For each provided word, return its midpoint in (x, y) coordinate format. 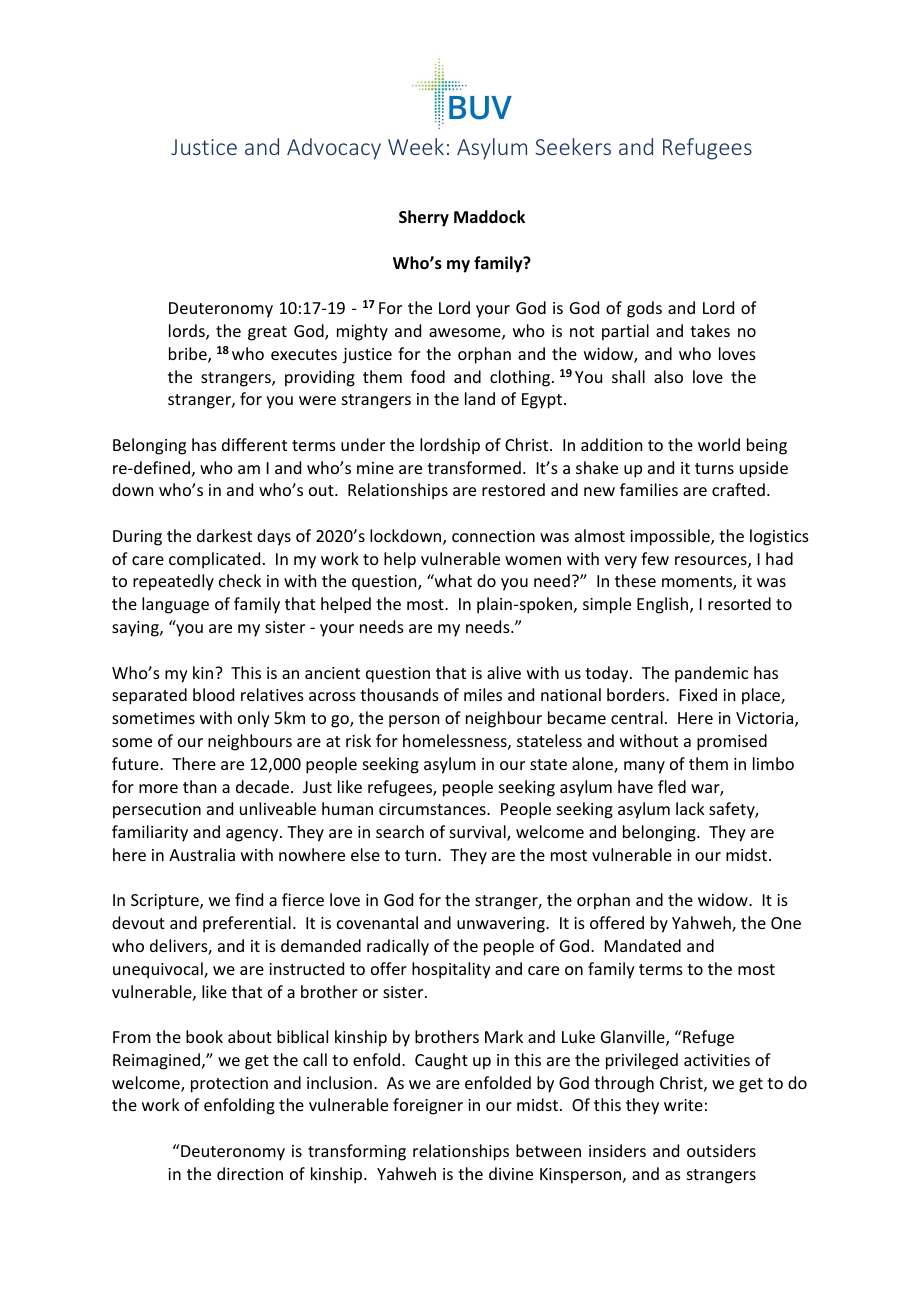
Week (416, 146)
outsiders (721, 1150)
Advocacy (334, 149)
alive (504, 672)
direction (250, 1173)
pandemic (711, 674)
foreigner (428, 1106)
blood (213, 694)
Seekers (573, 146)
